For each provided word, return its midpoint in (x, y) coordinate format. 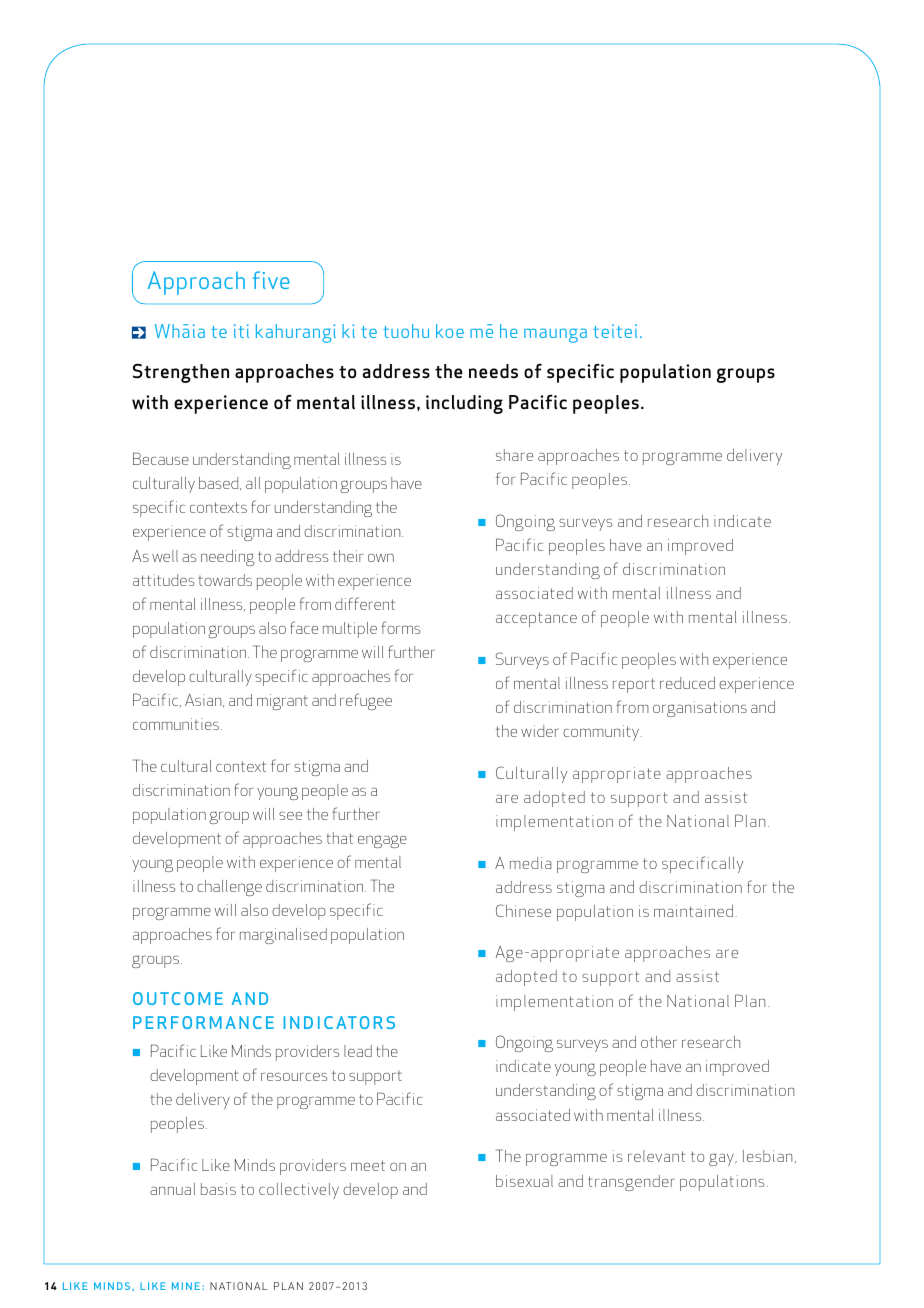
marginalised (283, 936)
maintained (693, 911)
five (271, 280)
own (381, 557)
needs (493, 371)
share (514, 455)
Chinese (523, 910)
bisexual (524, 1181)
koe (450, 331)
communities (176, 724)
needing (228, 558)
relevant (656, 1156)
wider (540, 731)
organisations (700, 709)
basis (218, 1189)
